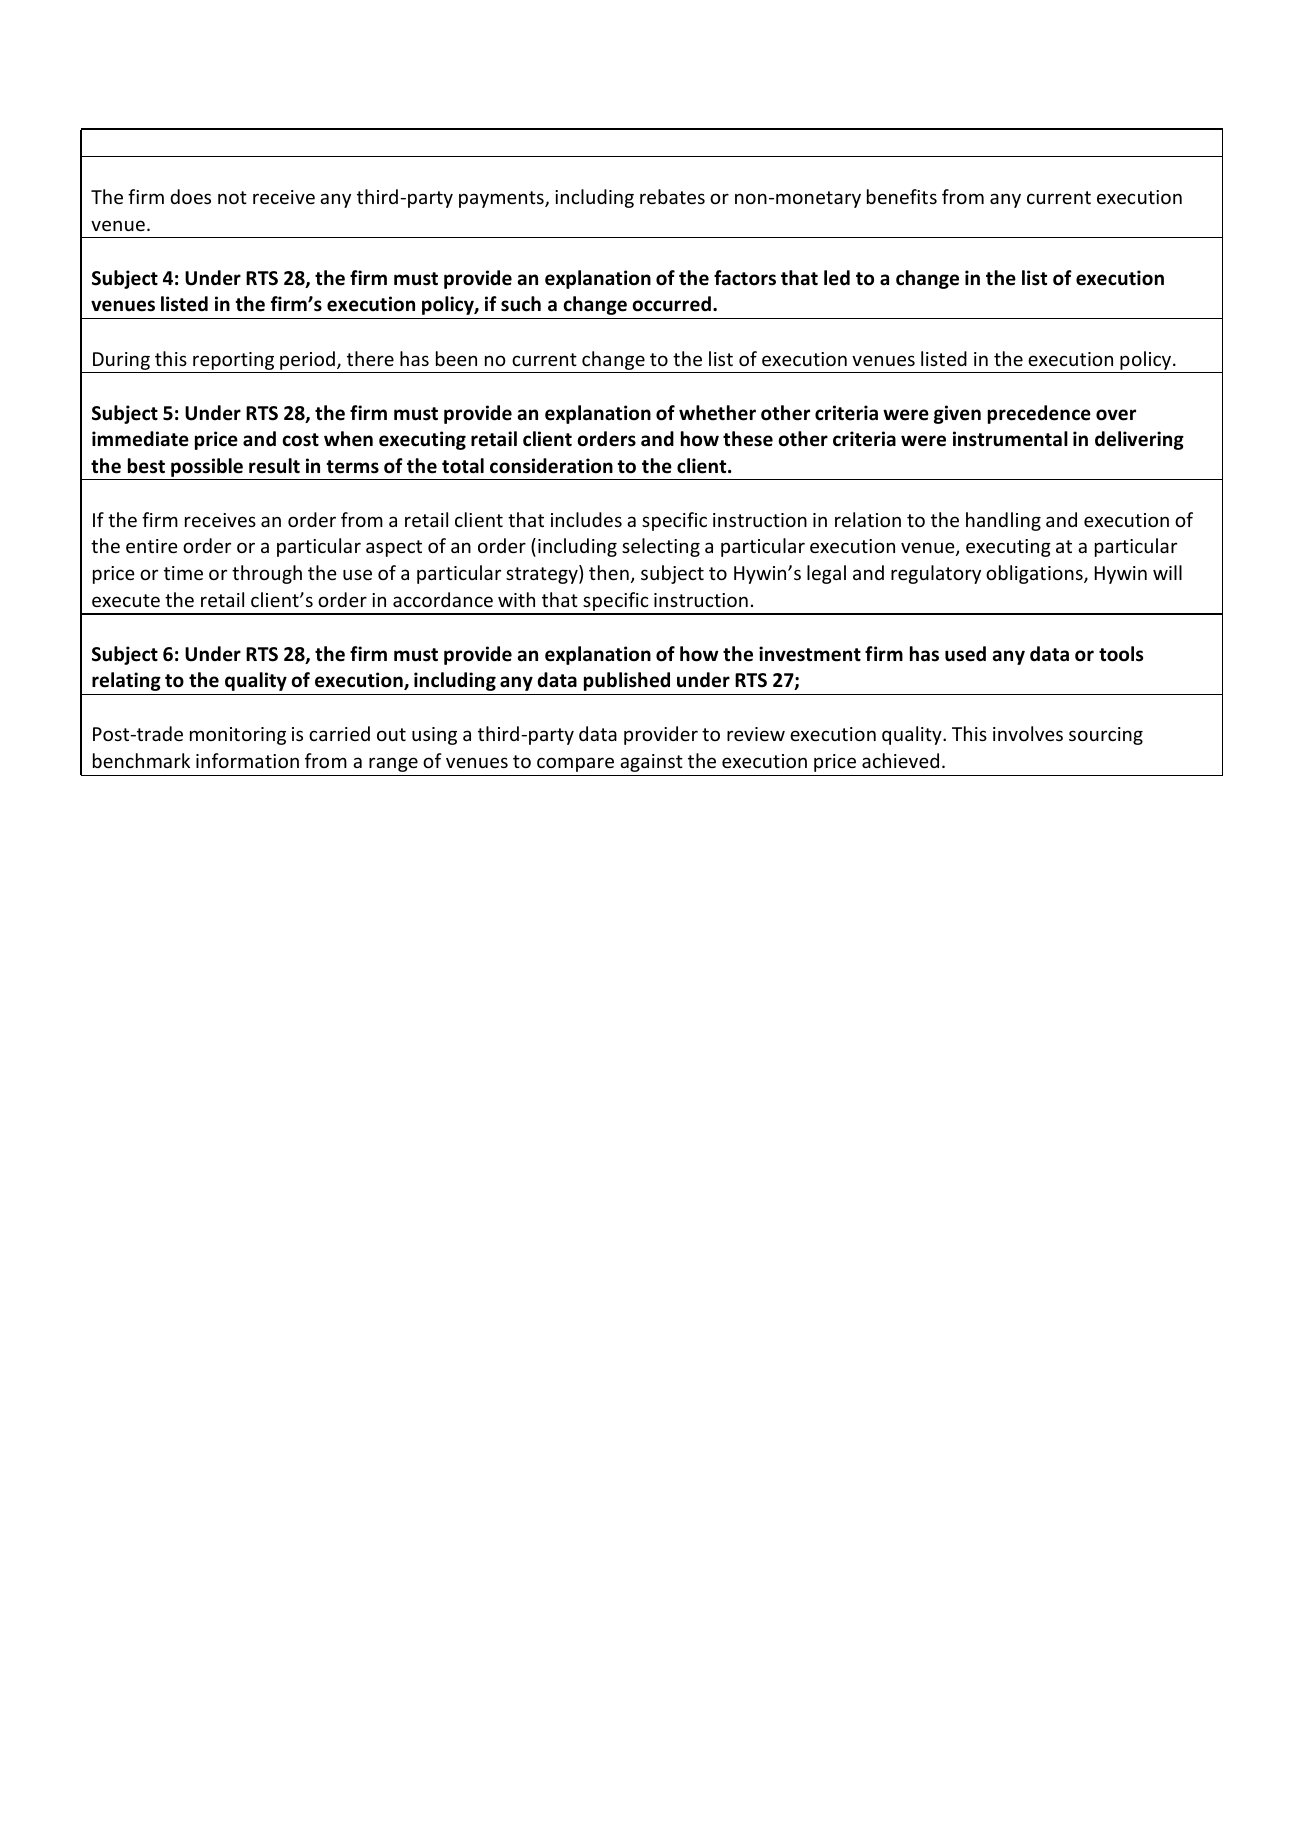 This screenshot has height=1833, width=1297. Describe the element at coordinates (238, 736) in the screenshot. I see `monitoring` at that location.
